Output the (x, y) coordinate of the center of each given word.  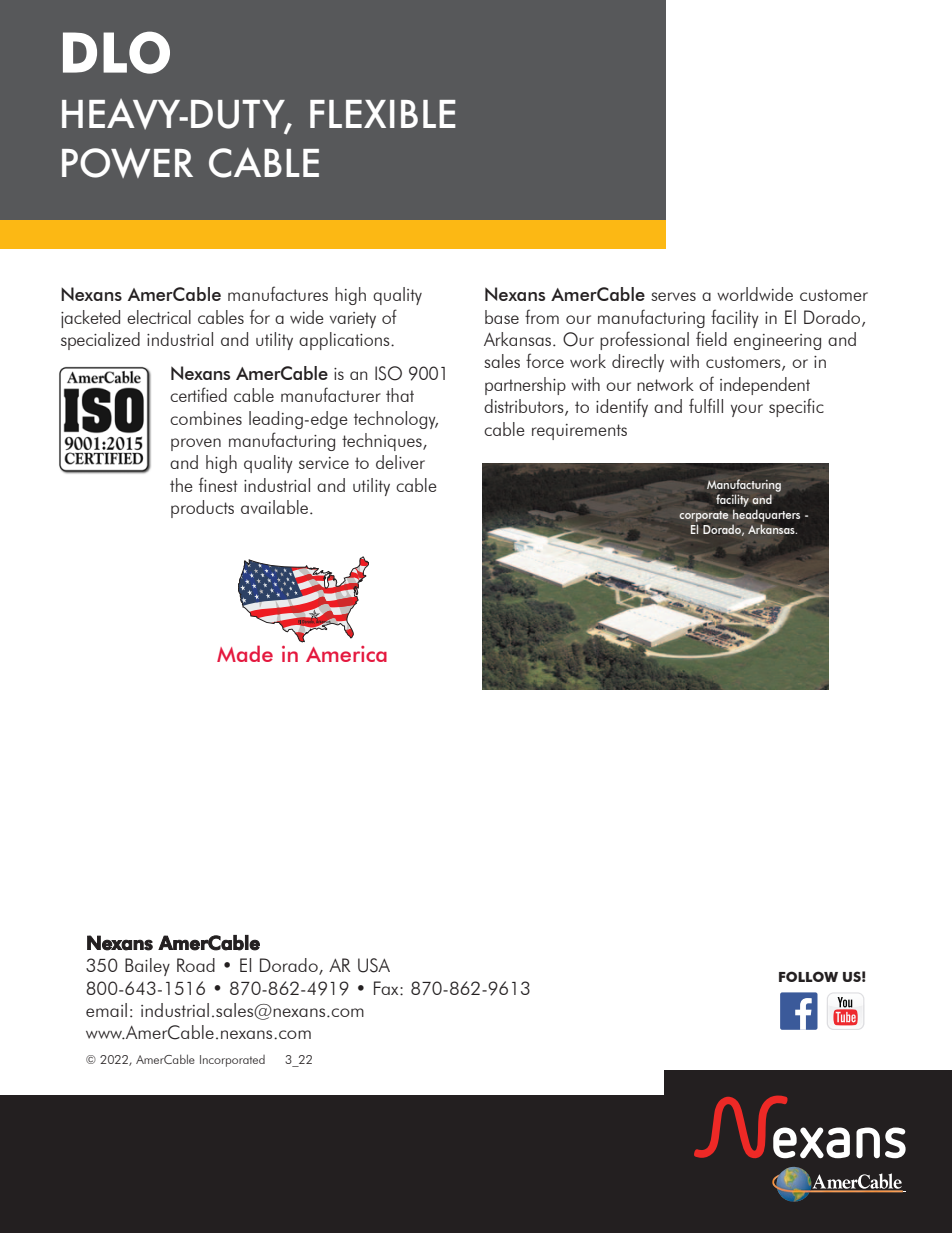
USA (374, 965)
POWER (127, 163)
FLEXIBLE (383, 114)
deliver (400, 462)
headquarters (765, 516)
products (202, 509)
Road (196, 965)
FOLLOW (808, 976)
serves (673, 296)
